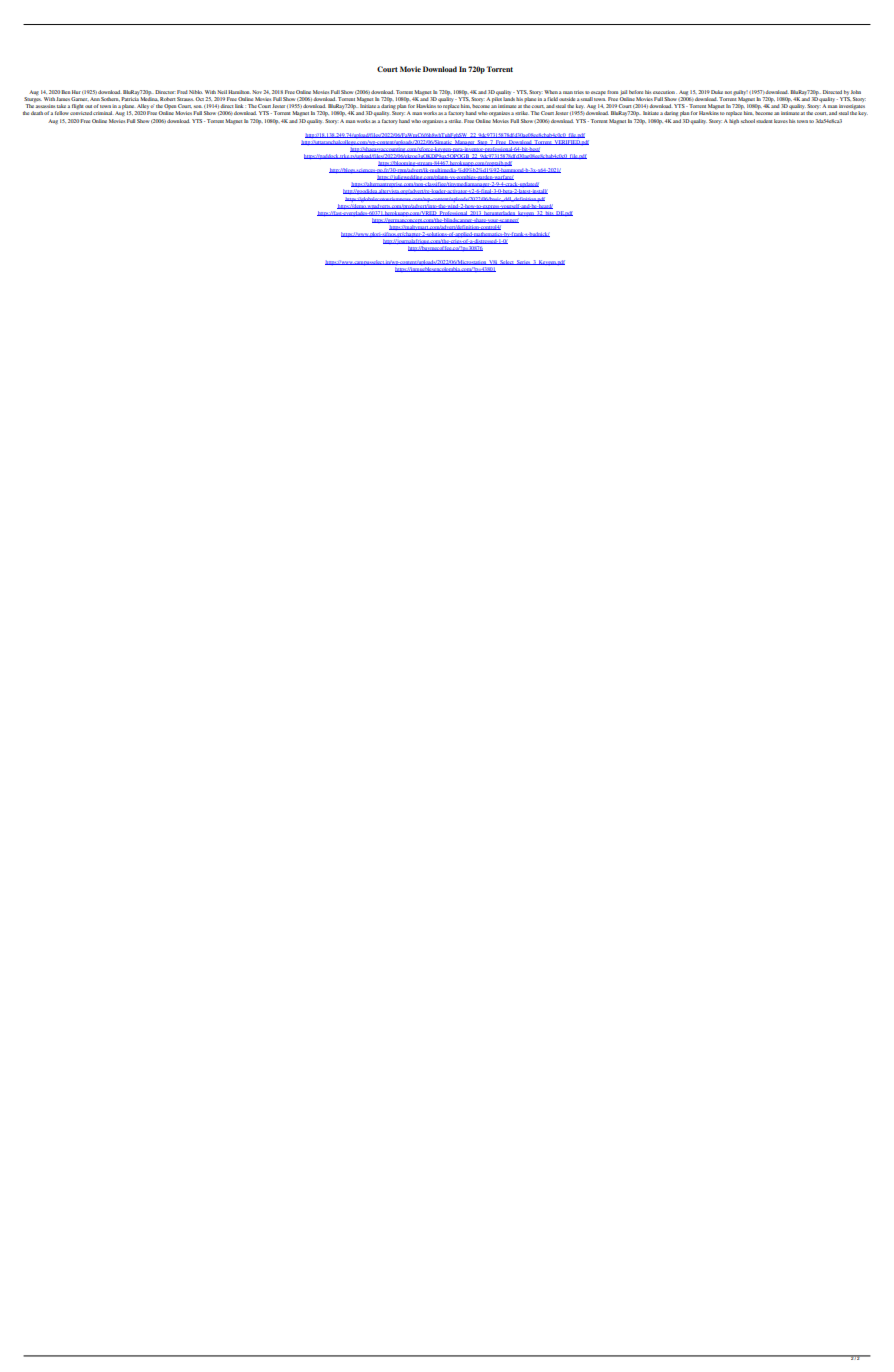 Image resolution: width=894 pixels, height=1372 pixels. Describe the element at coordinates (149, 99) in the document. I see `Medina` at that location.
